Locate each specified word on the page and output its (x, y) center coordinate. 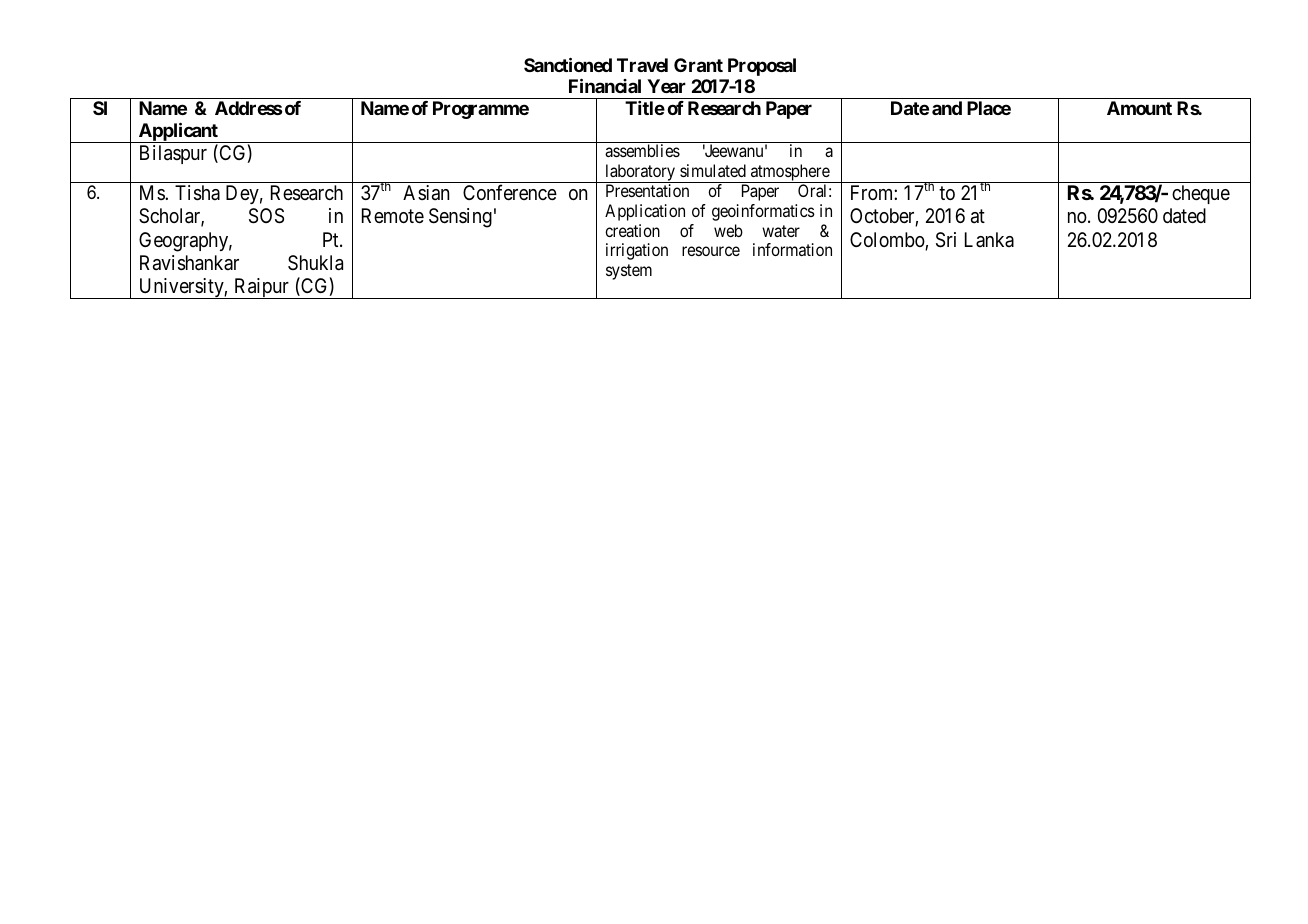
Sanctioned (568, 64)
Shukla (315, 263)
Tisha (197, 193)
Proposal (762, 67)
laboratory (640, 173)
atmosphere (790, 173)
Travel (642, 65)
